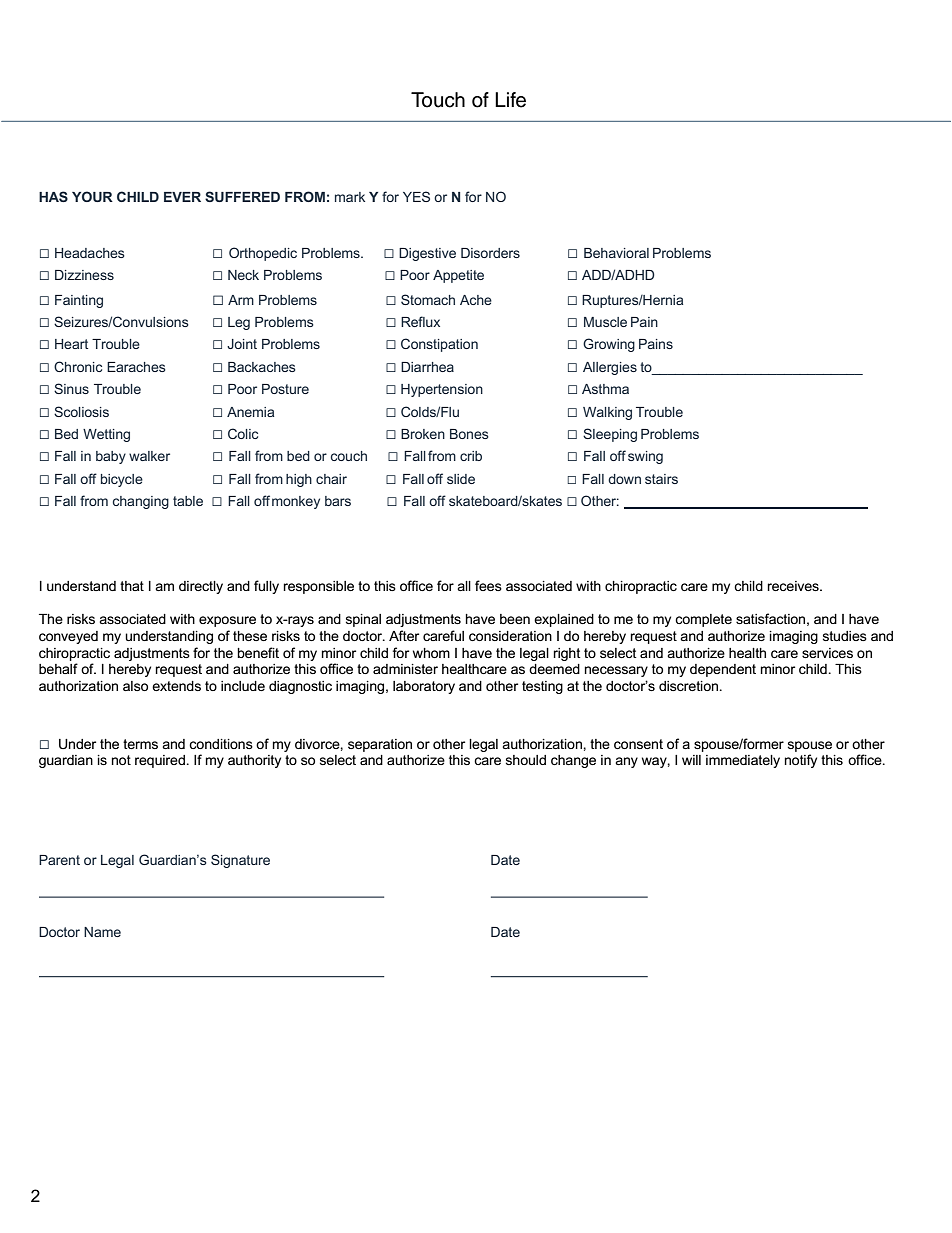 The image size is (952, 1233). I want to click on Touch, so click(438, 100).
